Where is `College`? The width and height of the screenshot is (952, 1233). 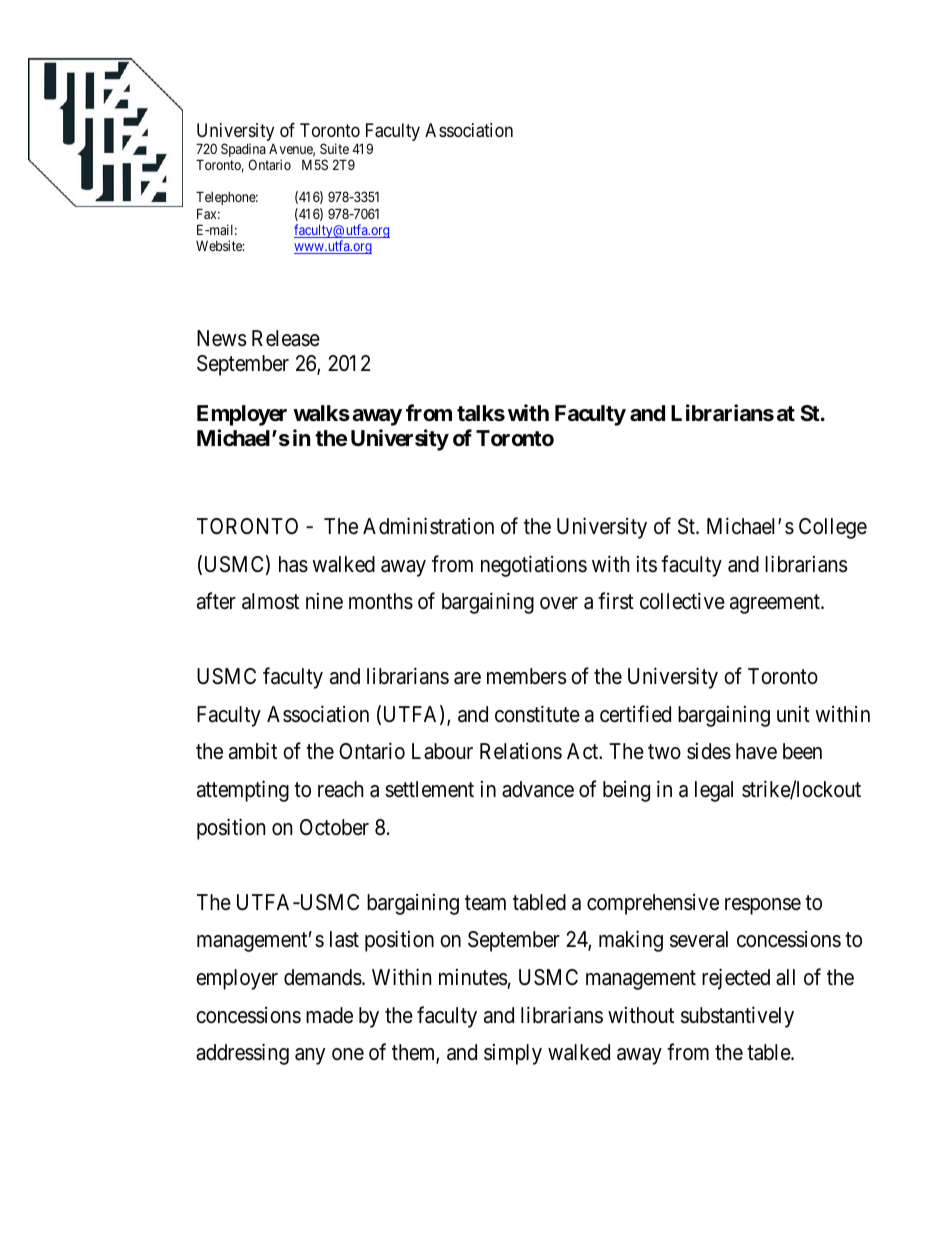 College is located at coordinates (833, 528).
